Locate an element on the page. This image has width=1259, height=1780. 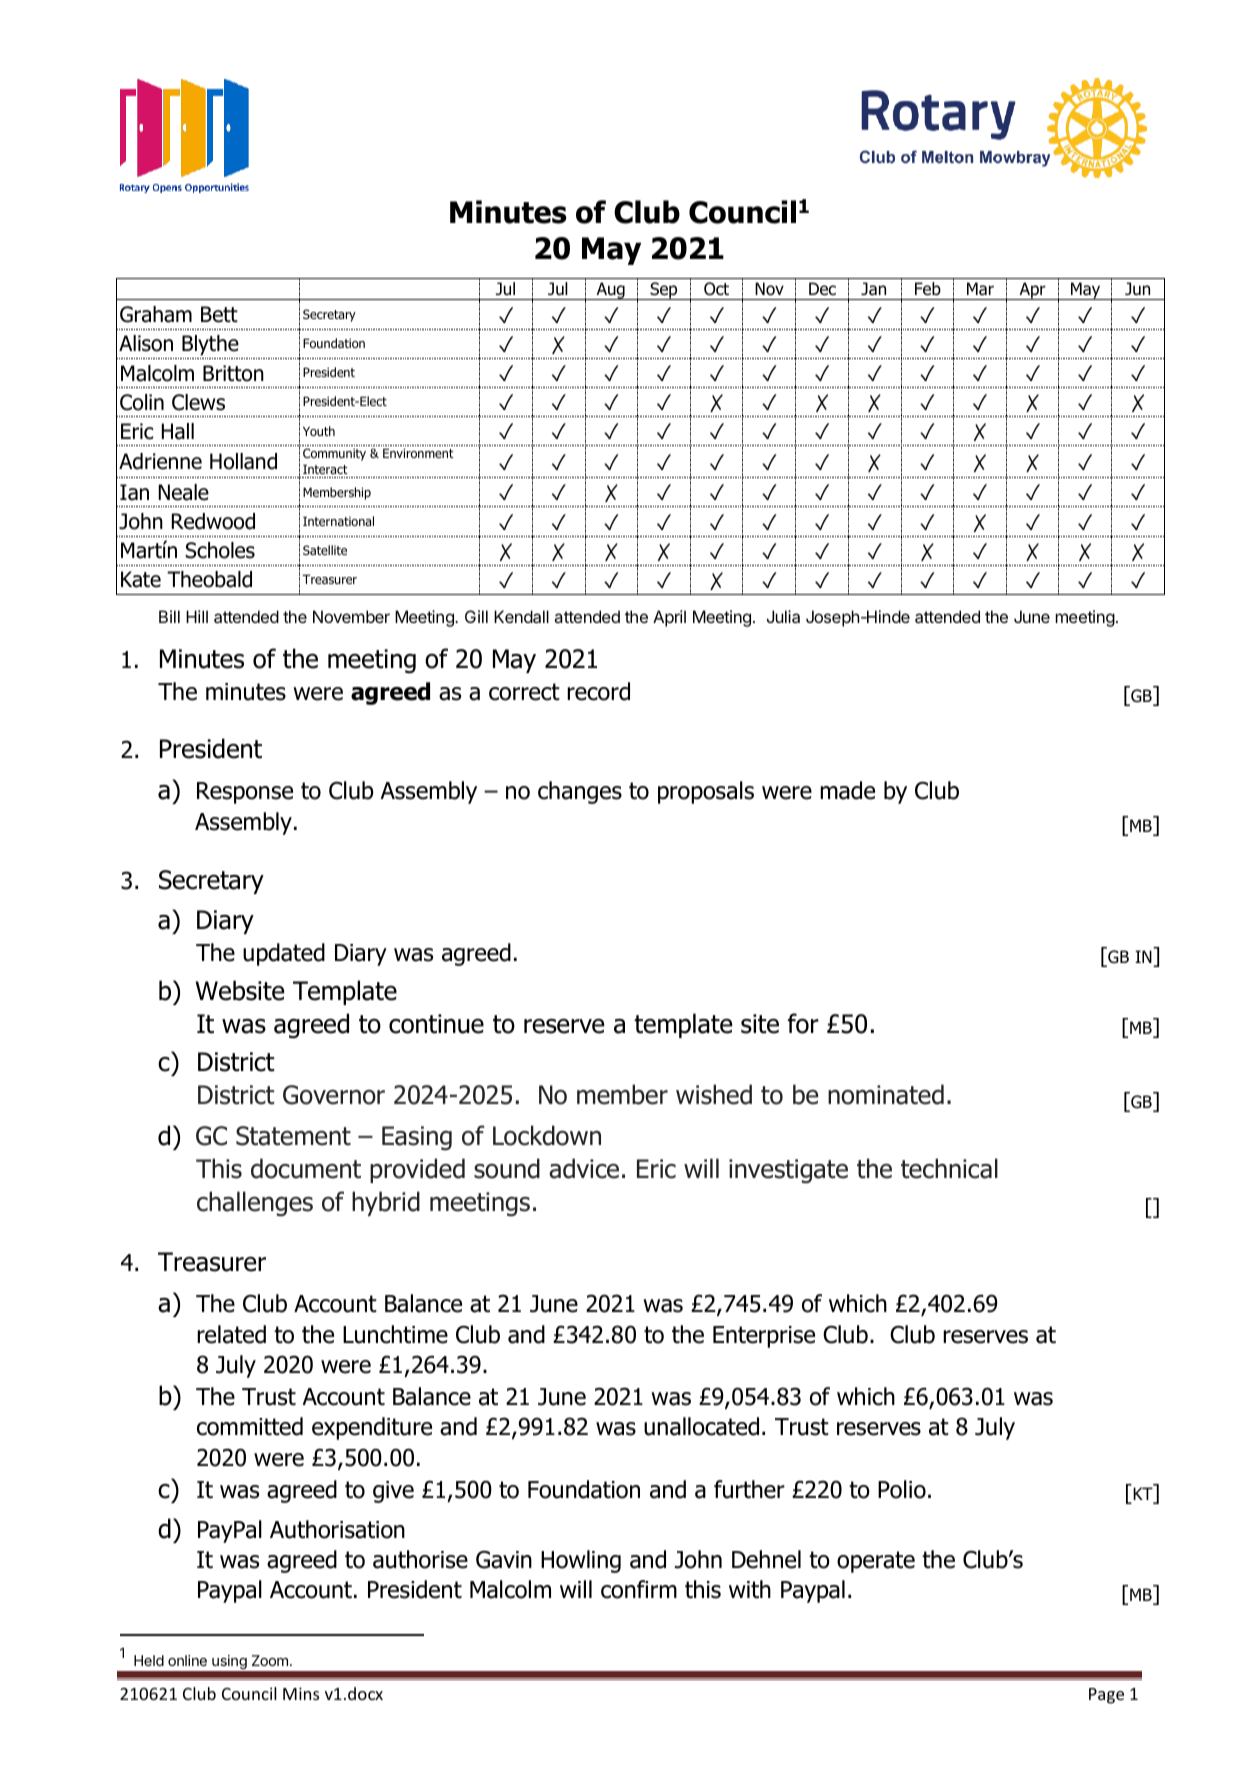
Aug is located at coordinates (610, 291).
